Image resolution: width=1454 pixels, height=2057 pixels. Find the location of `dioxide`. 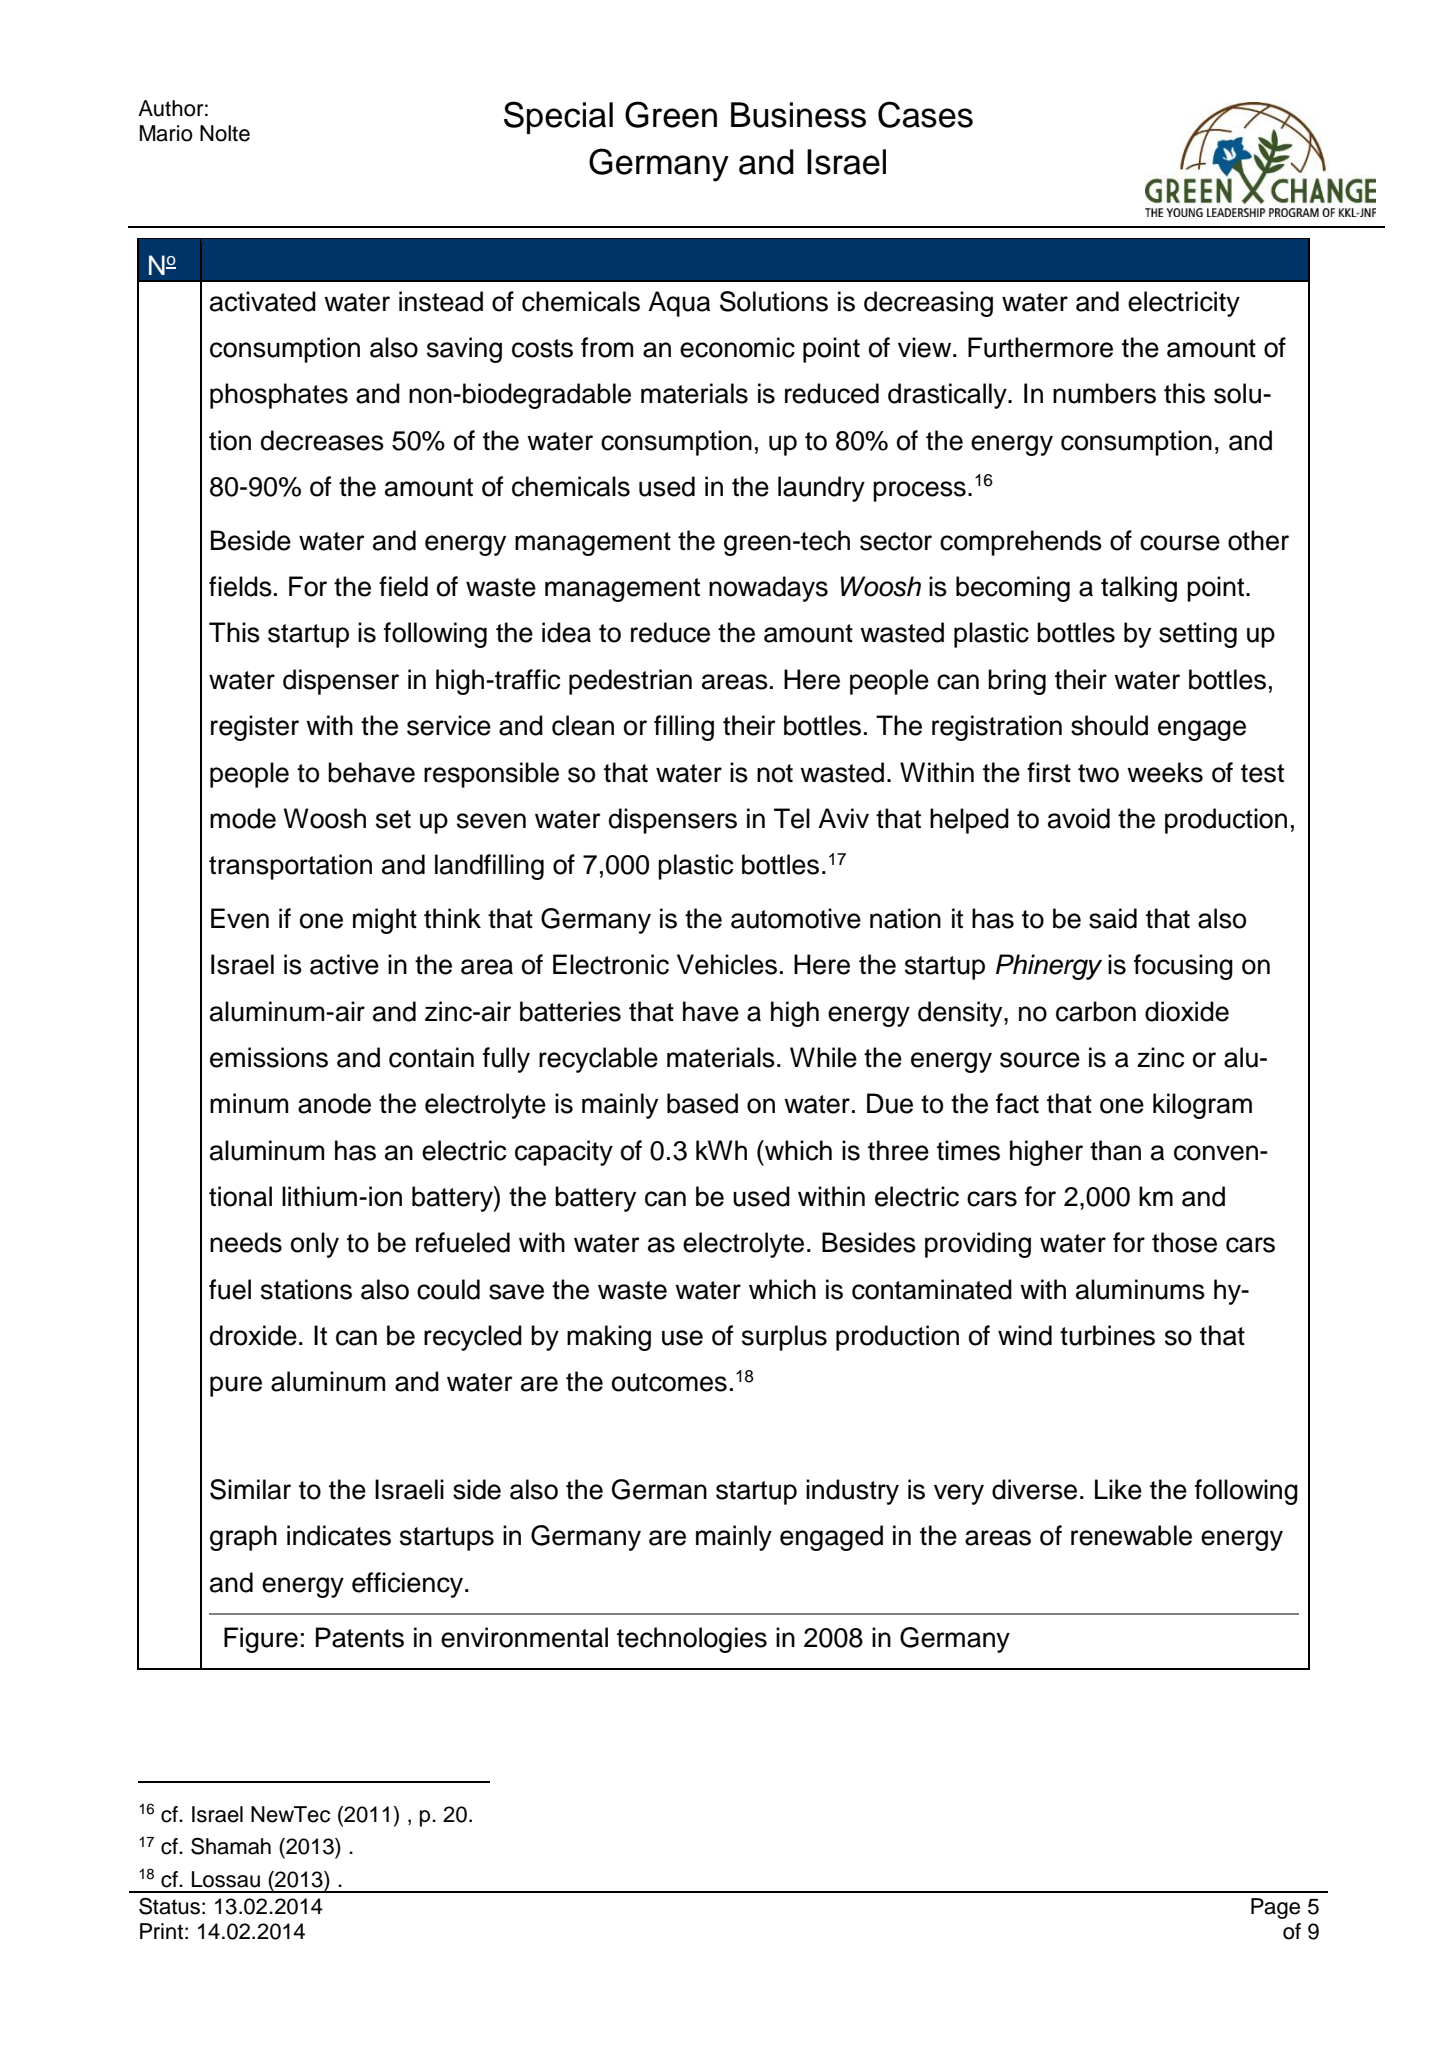

dioxide is located at coordinates (1187, 1011).
